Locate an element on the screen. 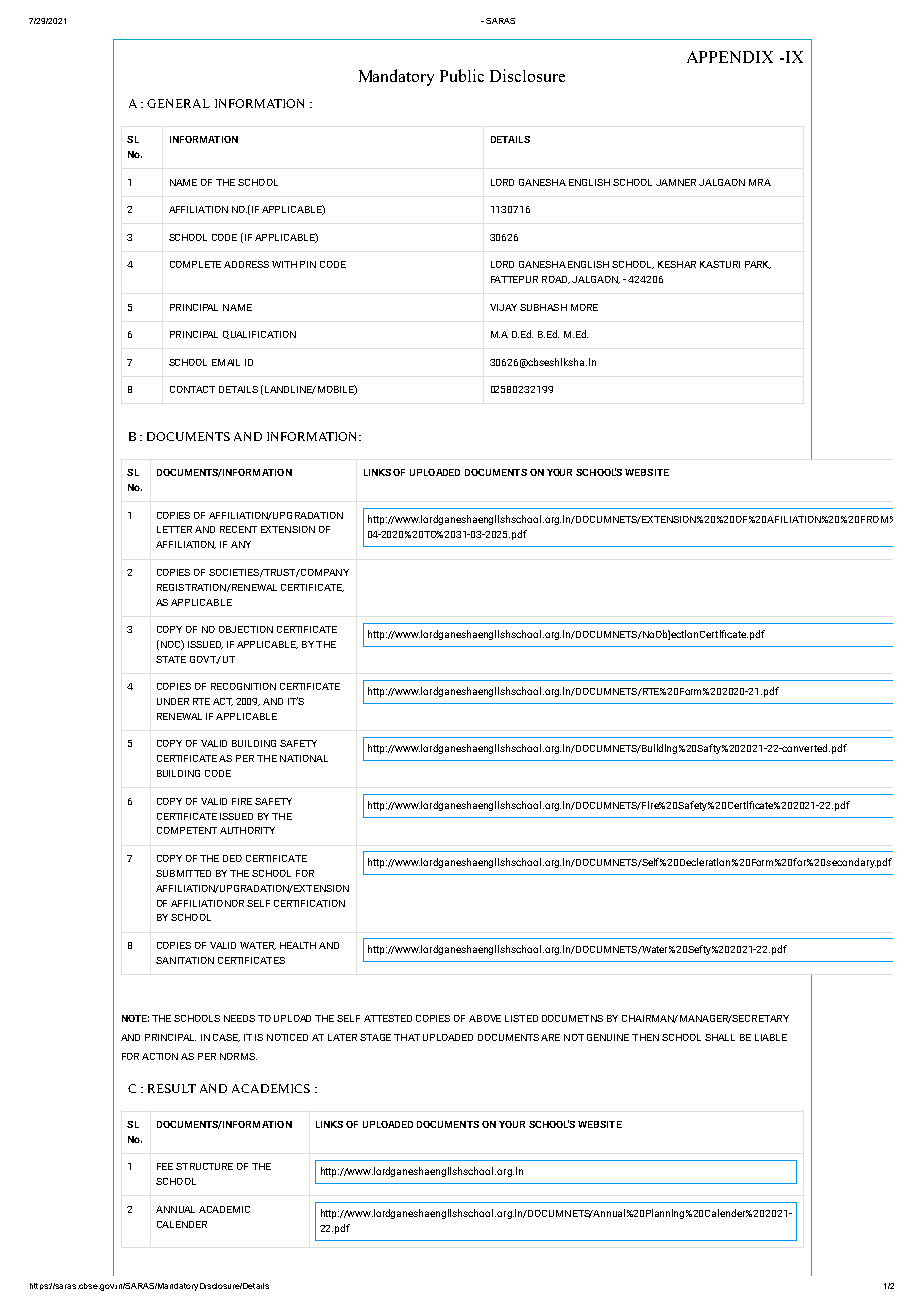  STRUCTURE is located at coordinates (204, 1166).
